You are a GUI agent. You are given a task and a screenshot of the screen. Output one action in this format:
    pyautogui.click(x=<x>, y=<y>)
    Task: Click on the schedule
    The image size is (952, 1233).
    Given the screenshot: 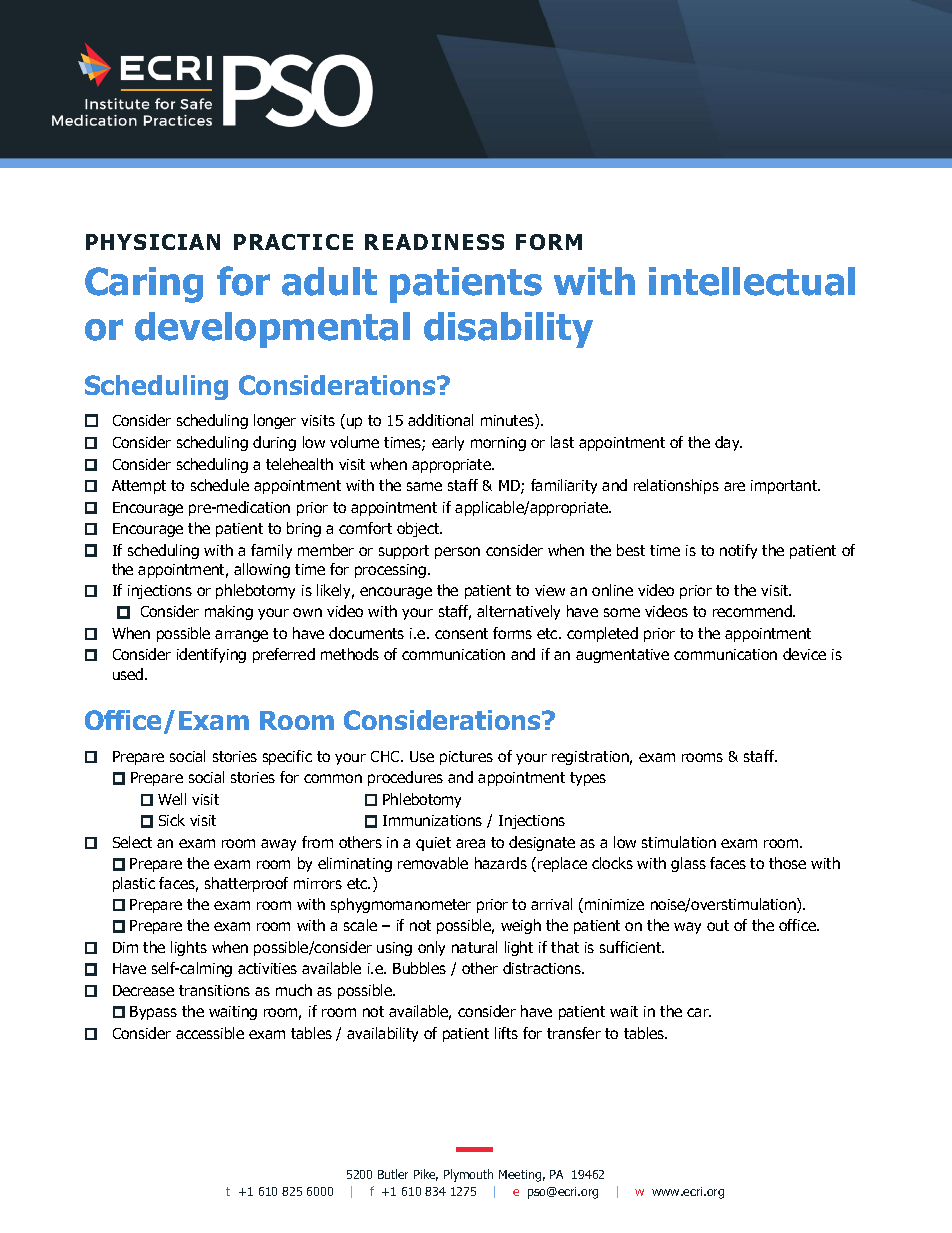 What is the action you would take?
    pyautogui.click(x=220, y=485)
